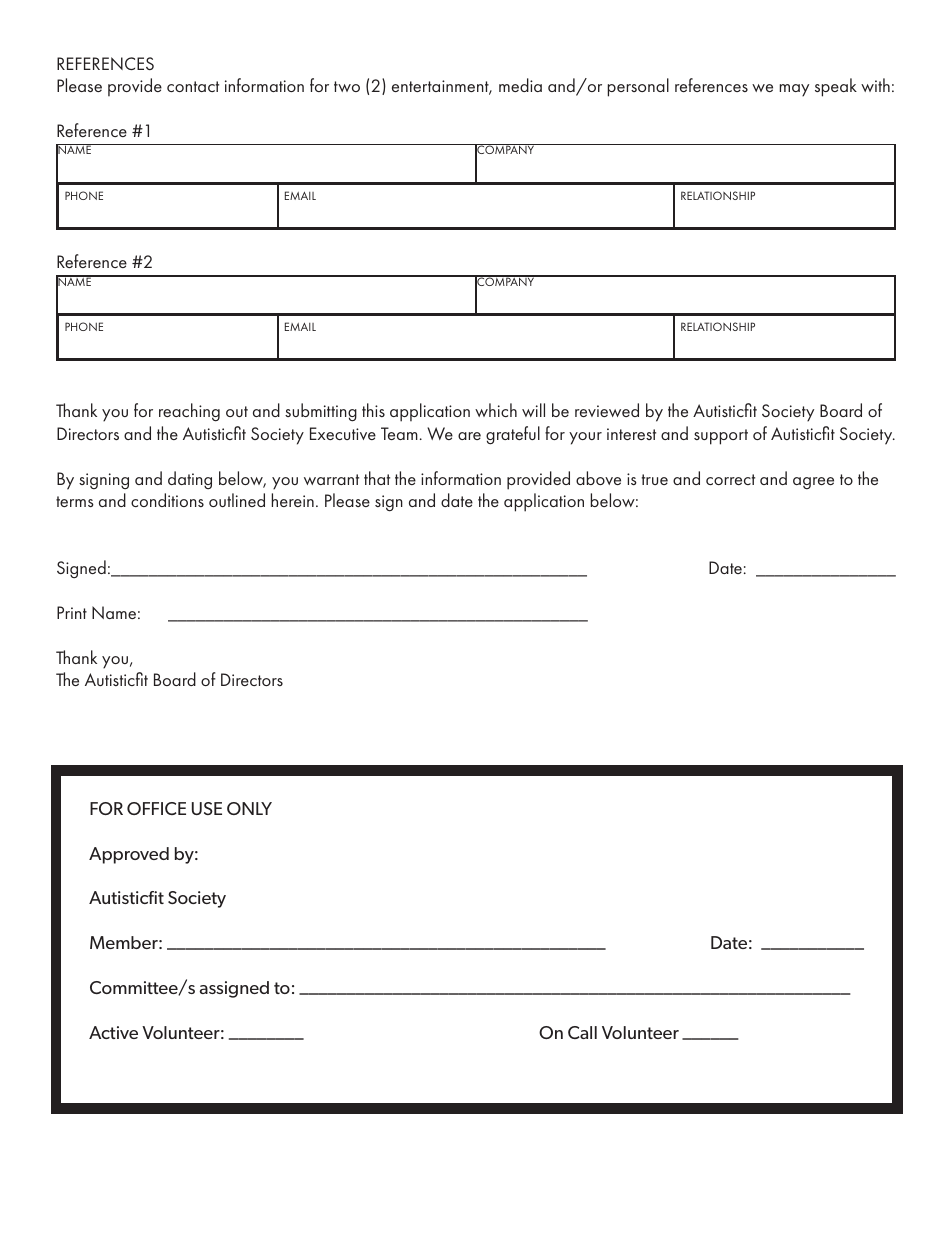 This screenshot has width=952, height=1233. I want to click on which, so click(496, 410).
